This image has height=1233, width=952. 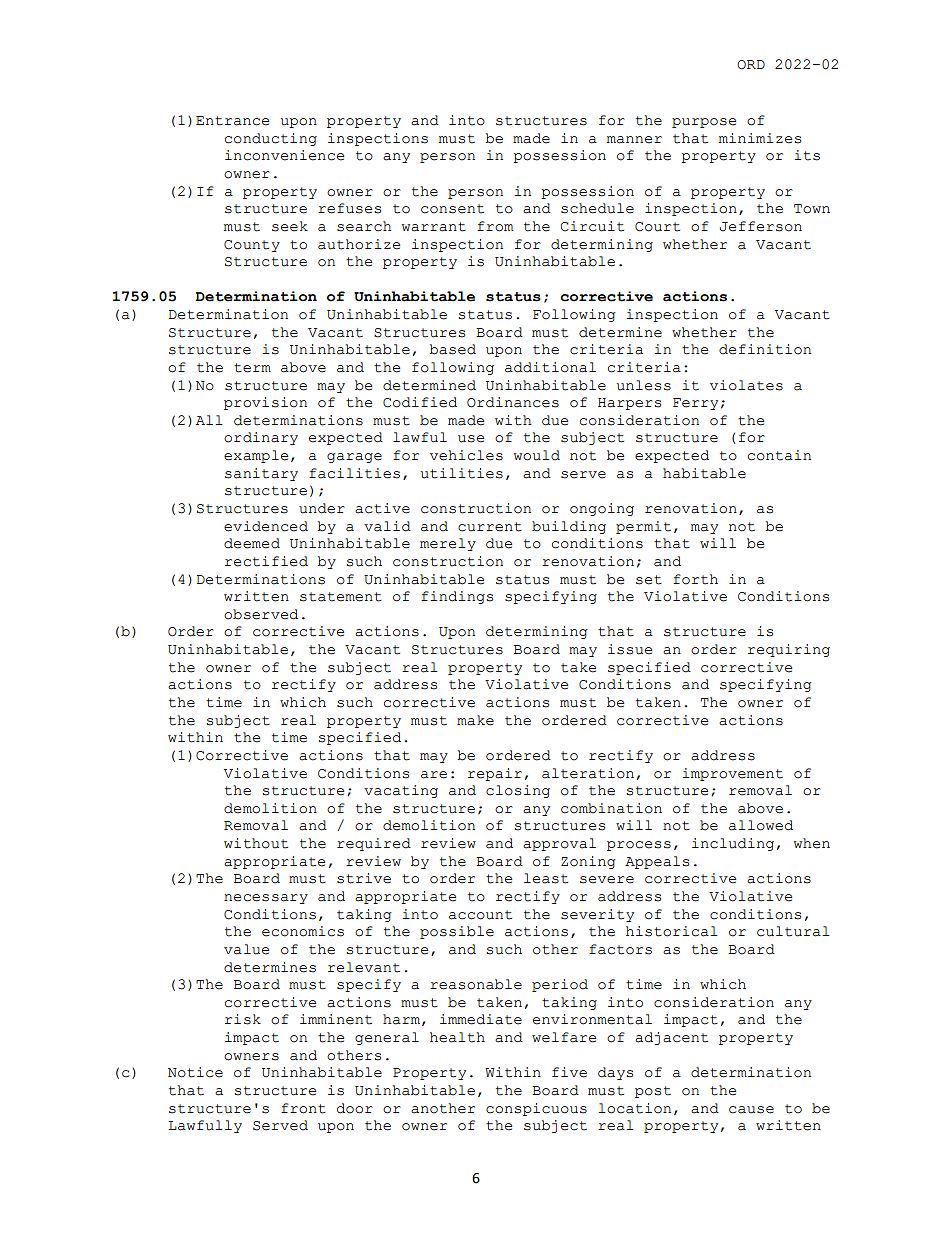 What do you see at coordinates (266, 561) in the image?
I see `rectified` at bounding box center [266, 561].
